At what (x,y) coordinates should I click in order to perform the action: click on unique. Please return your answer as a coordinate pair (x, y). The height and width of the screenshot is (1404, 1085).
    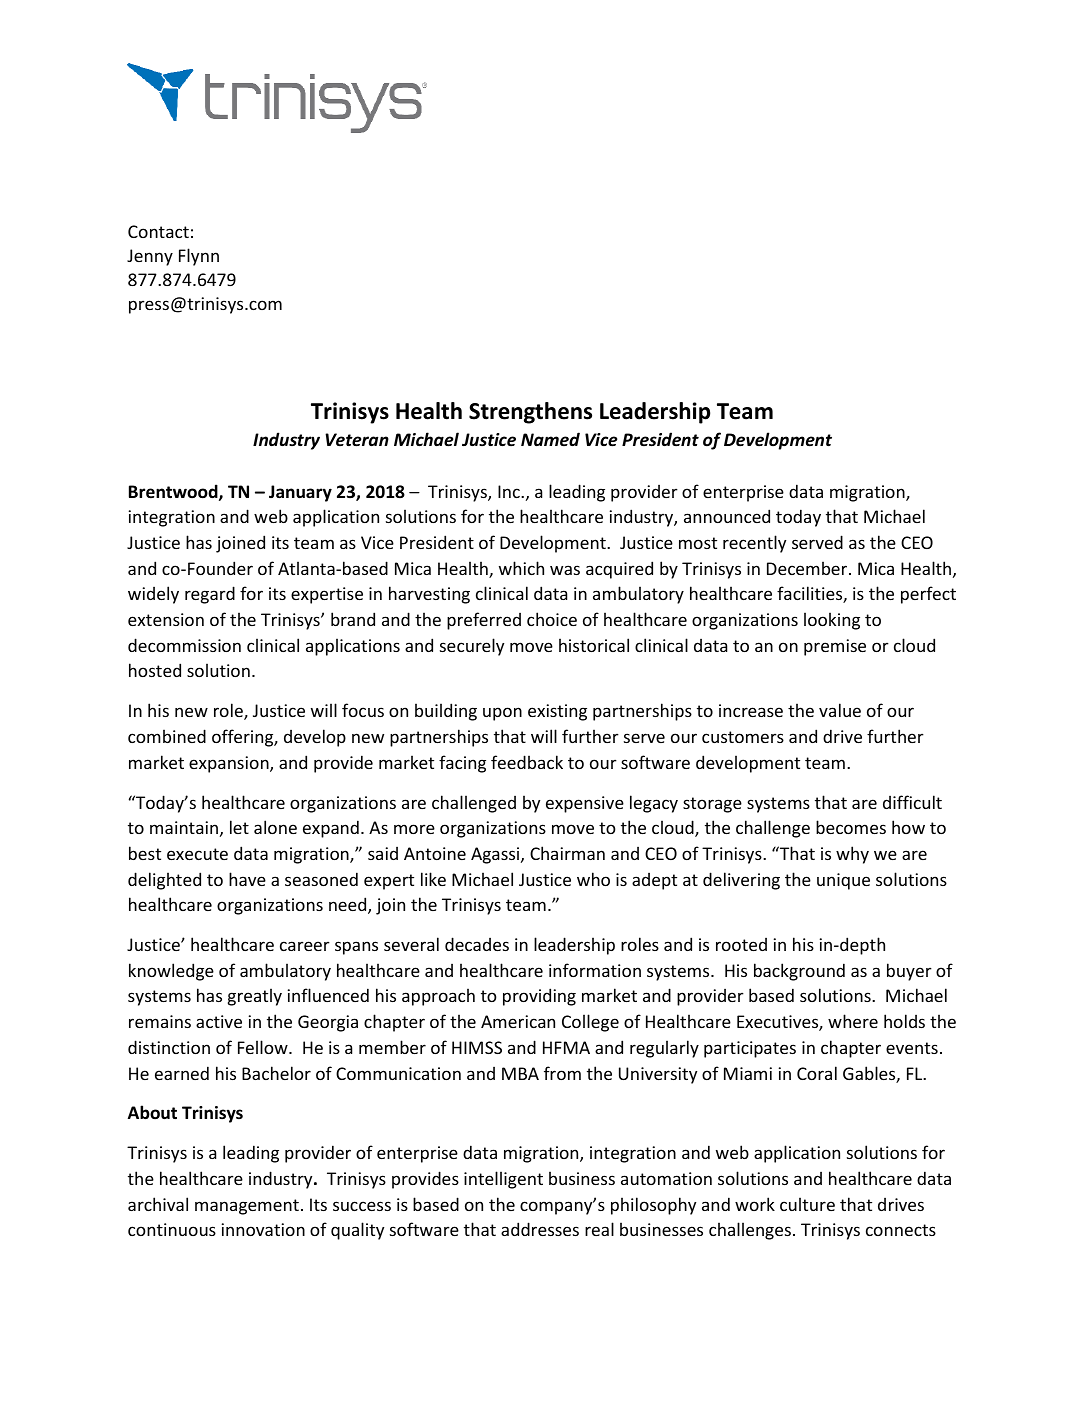
    Looking at the image, I should click on (843, 881).
